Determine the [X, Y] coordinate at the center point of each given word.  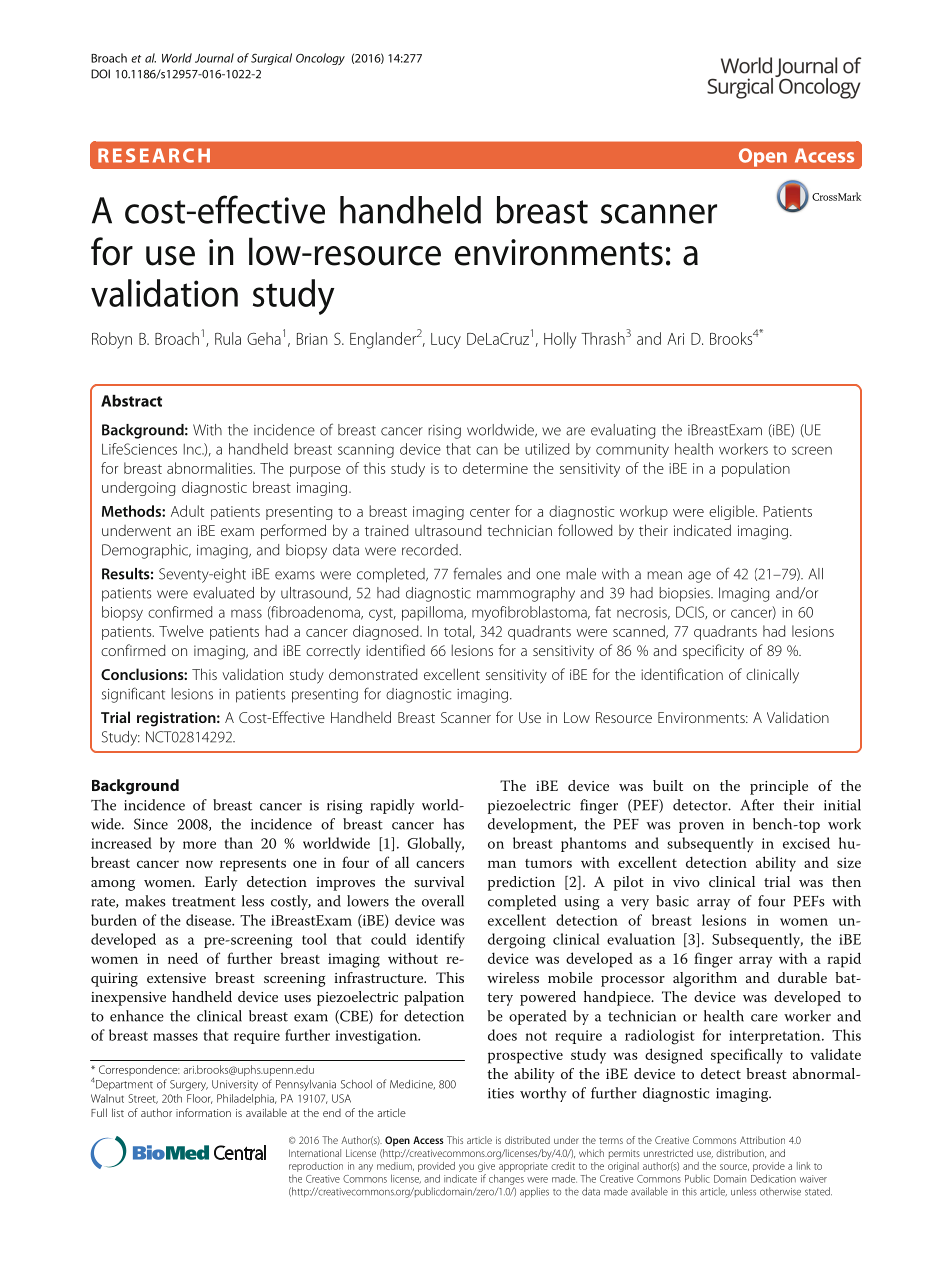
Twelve [181, 631]
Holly [560, 340]
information [203, 1112]
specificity [713, 652]
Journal [214, 58]
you [466, 1168]
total [457, 631]
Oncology [320, 59]
